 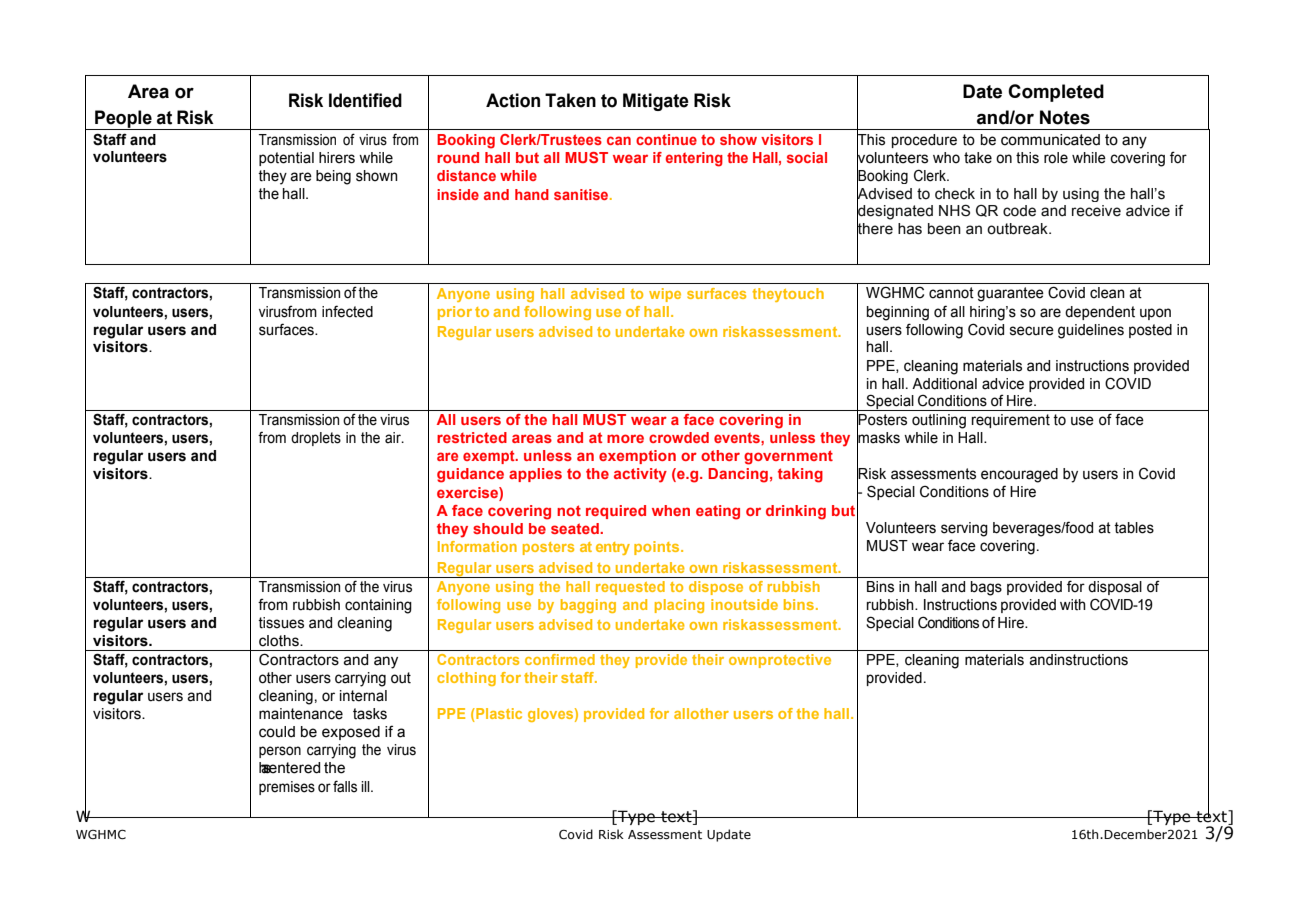 What do you see at coordinates (656, 102) in the screenshot?
I see `Mitigate` at bounding box center [656, 102].
